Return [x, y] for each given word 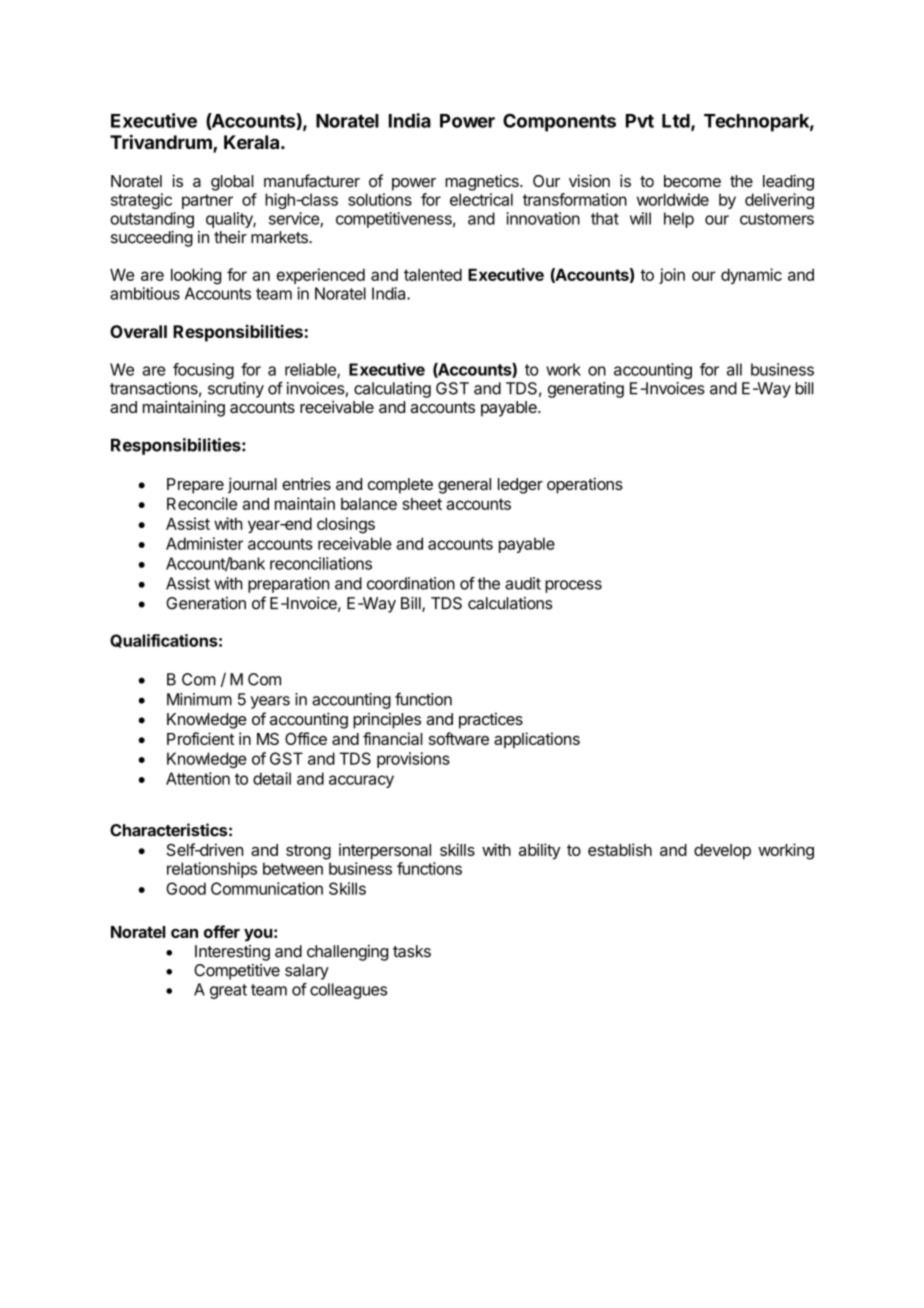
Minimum [199, 699]
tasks [412, 951]
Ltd [677, 122]
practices [491, 720]
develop [722, 852]
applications [537, 740]
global [232, 183]
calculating [392, 390]
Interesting [232, 953]
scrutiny [236, 390]
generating [586, 390]
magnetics [483, 182]
